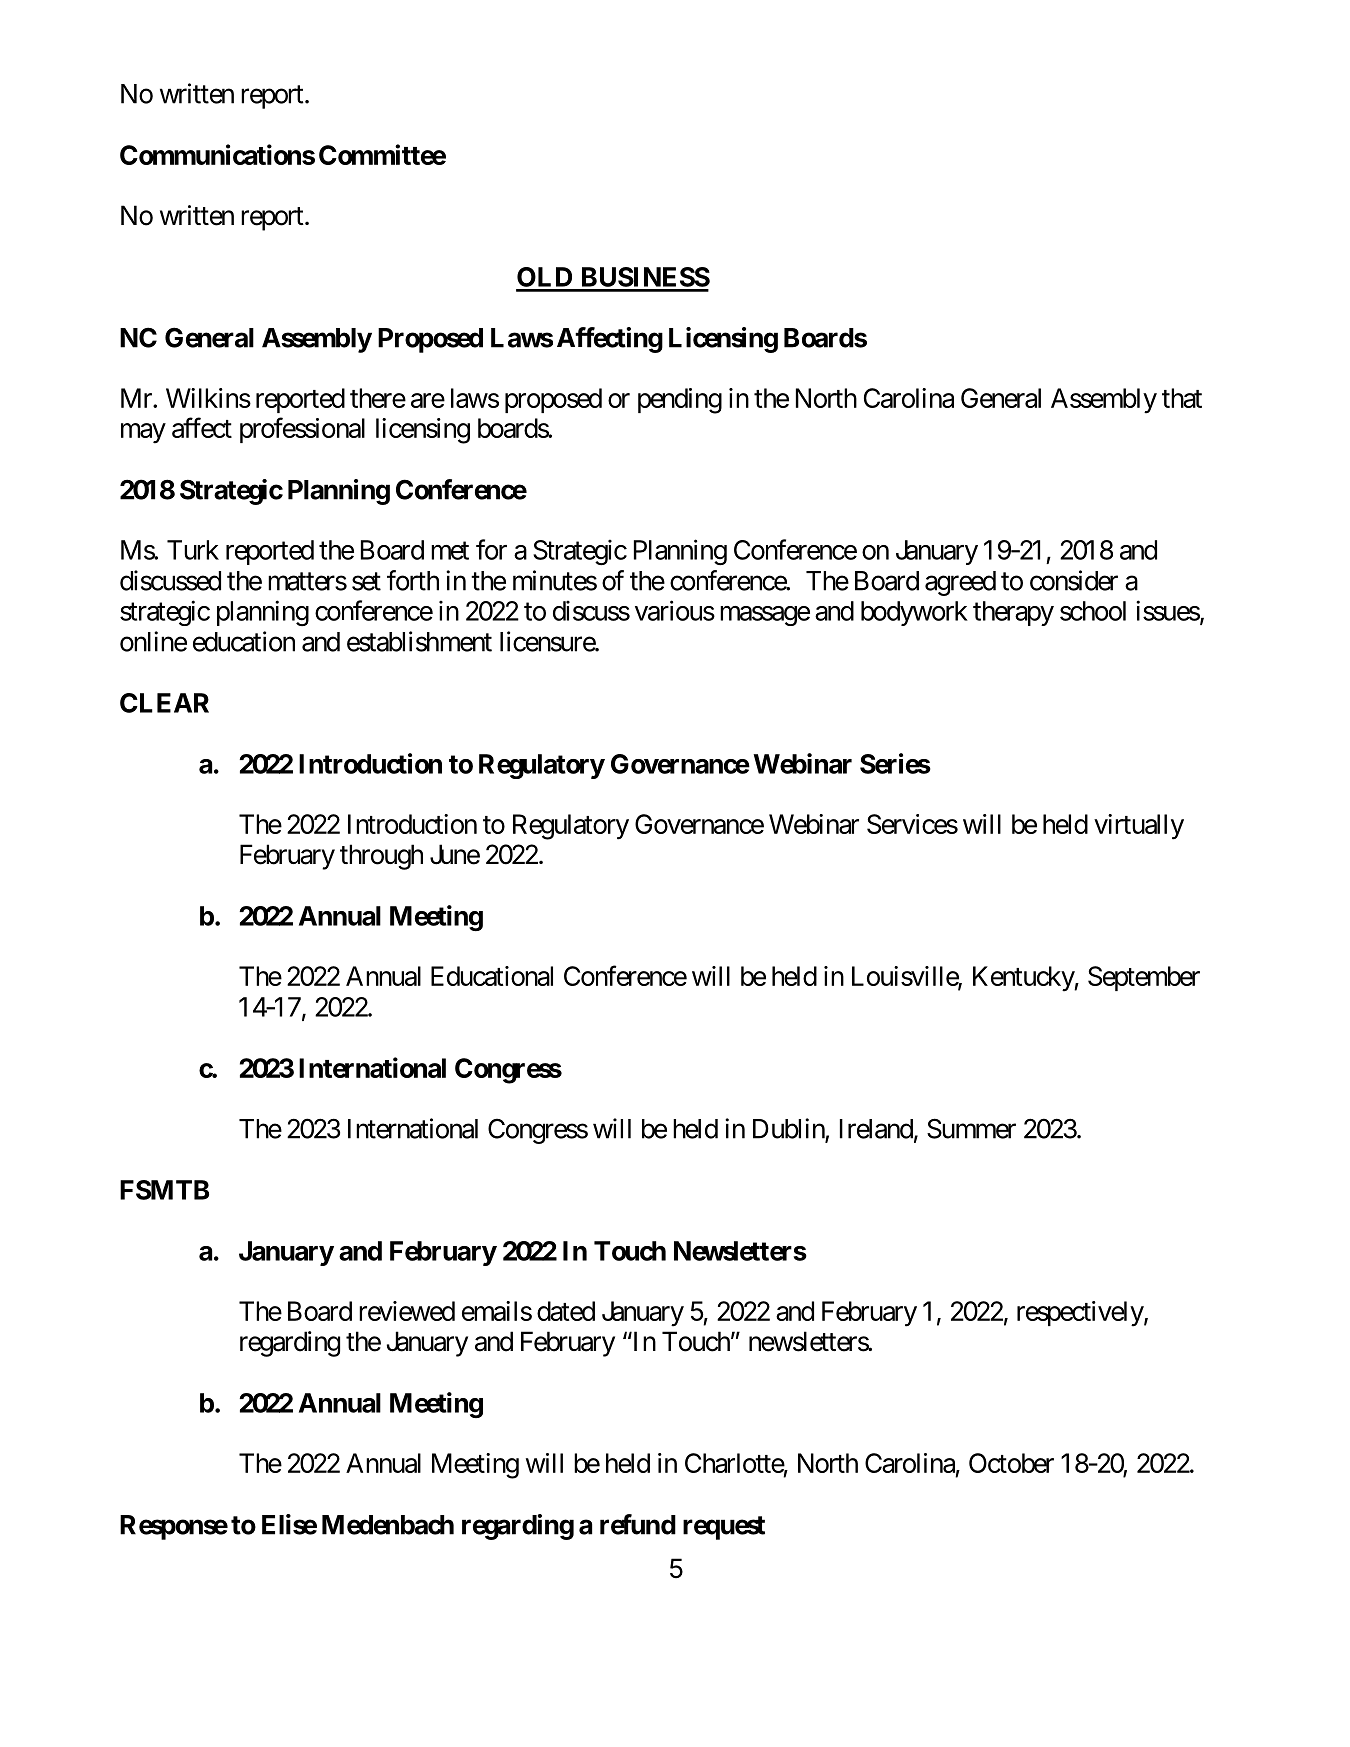 Image resolution: width=1350 pixels, height=1747 pixels. I want to click on establishment, so click(419, 641).
